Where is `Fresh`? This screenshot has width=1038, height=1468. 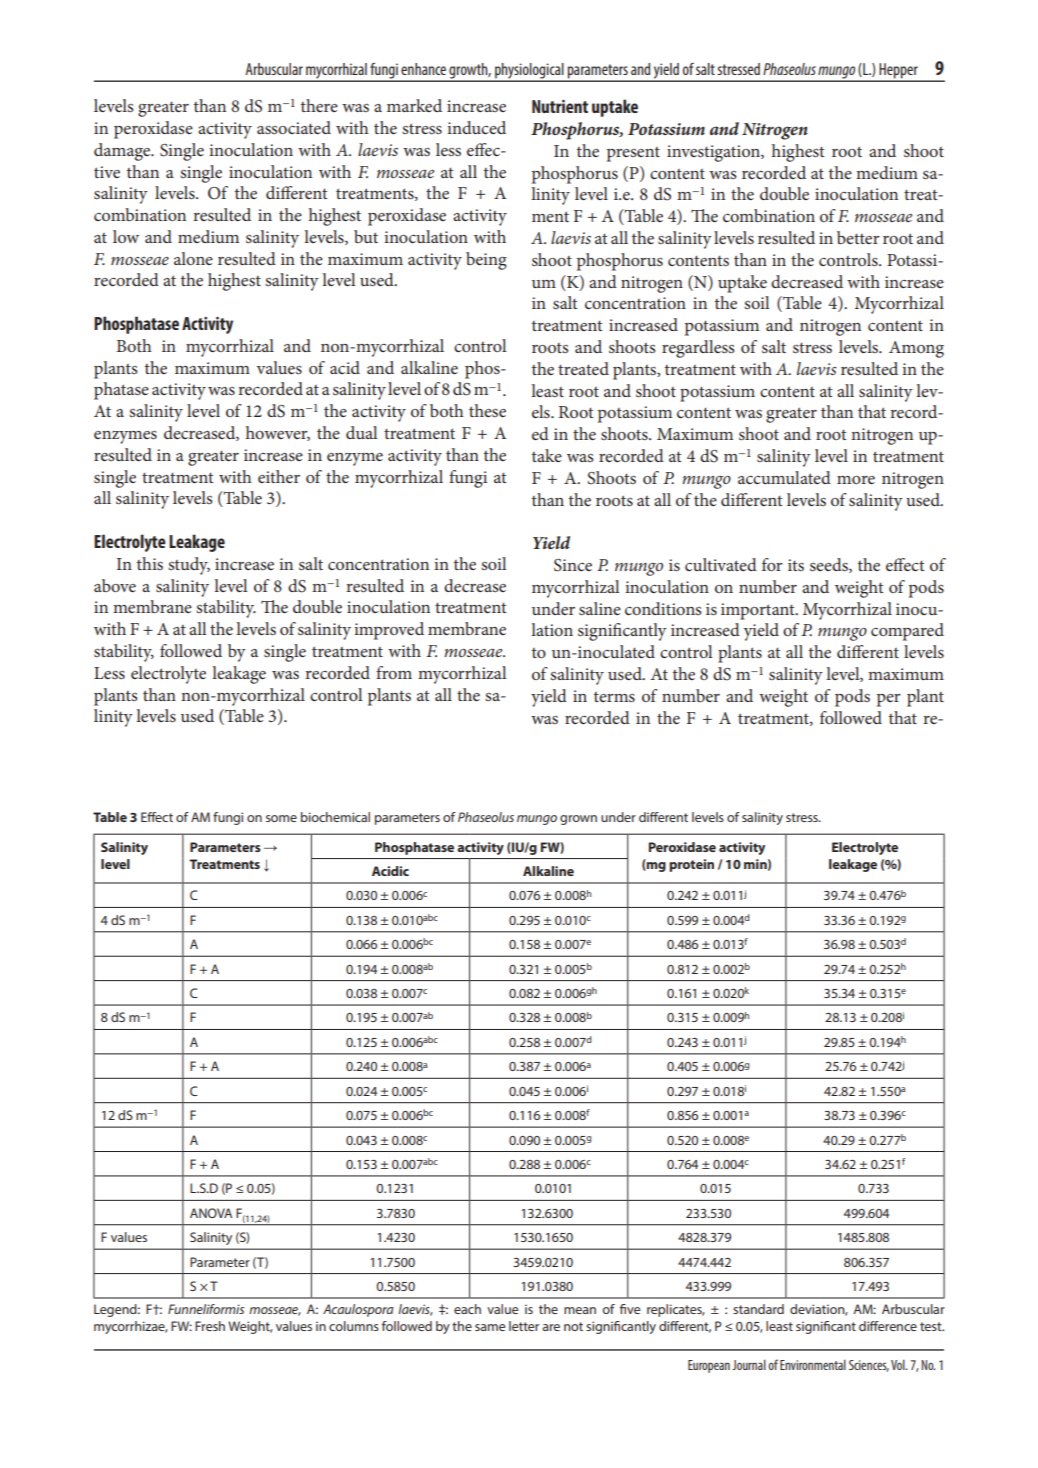
Fresh is located at coordinates (210, 1326).
